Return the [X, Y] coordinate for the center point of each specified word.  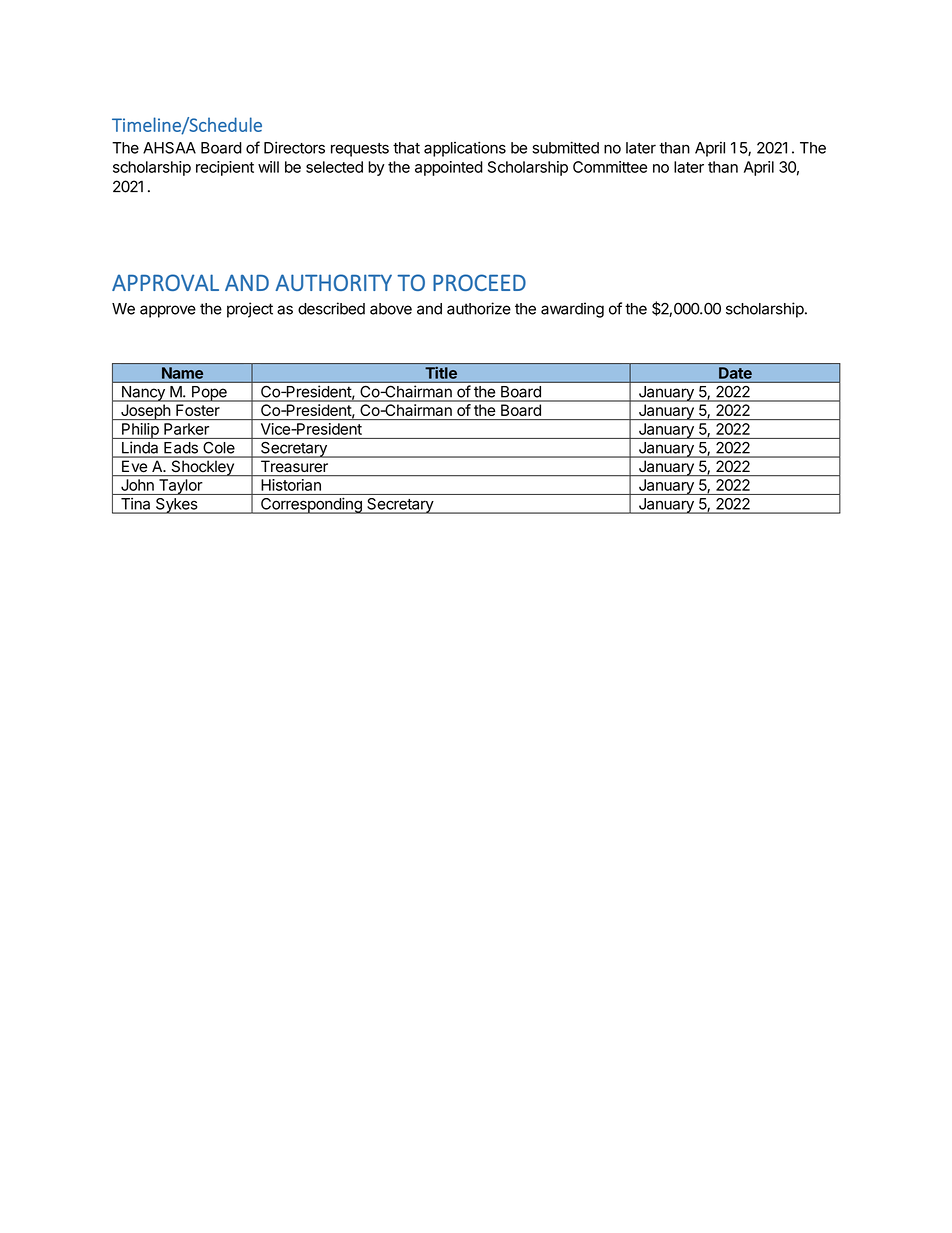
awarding [572, 310]
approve [168, 311]
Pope [209, 394]
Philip [140, 431]
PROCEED [479, 282]
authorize [479, 308]
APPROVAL [165, 282]
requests [360, 150]
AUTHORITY [333, 282]
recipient [225, 168]
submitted [565, 147]
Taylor [180, 487]
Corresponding [311, 506]
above [391, 309]
